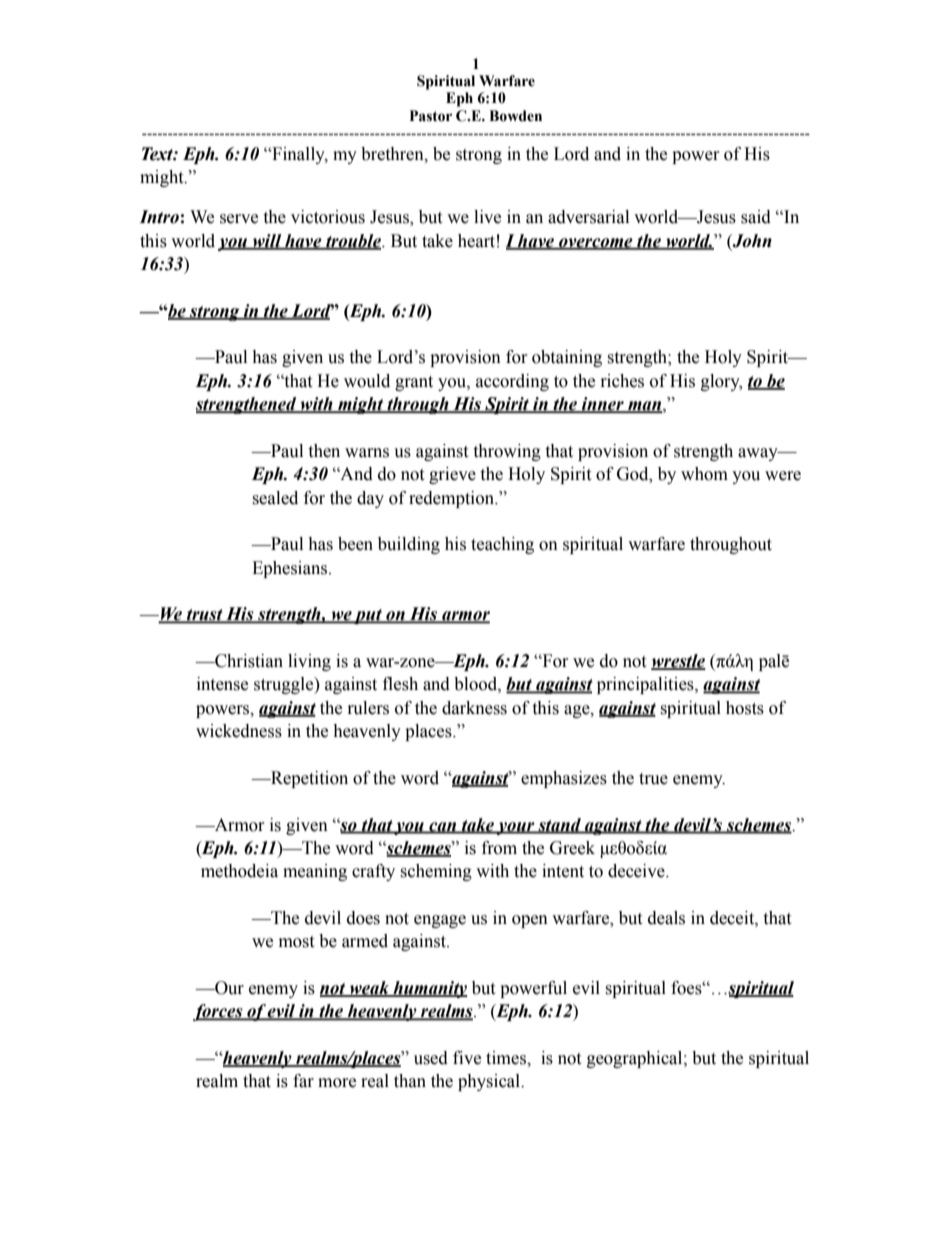  What do you see at coordinates (239, 219) in the screenshot?
I see `serve` at bounding box center [239, 219].
